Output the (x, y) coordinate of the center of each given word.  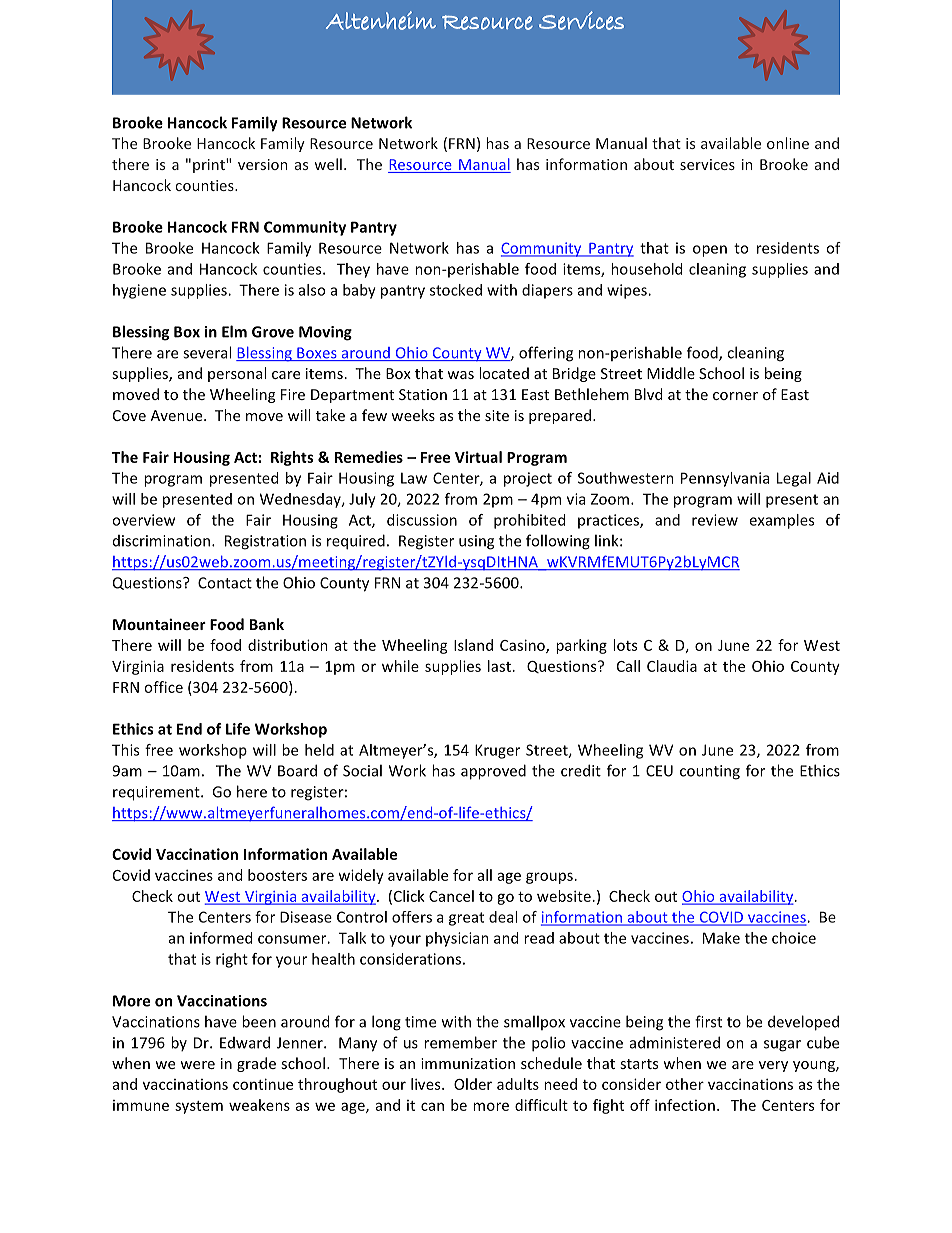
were (197, 1065)
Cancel (451, 896)
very (773, 1066)
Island (473, 645)
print (210, 166)
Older (473, 1084)
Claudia (672, 666)
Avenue (178, 415)
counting (710, 772)
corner (735, 396)
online (788, 143)
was (460, 375)
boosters (277, 875)
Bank (267, 624)
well (328, 164)
